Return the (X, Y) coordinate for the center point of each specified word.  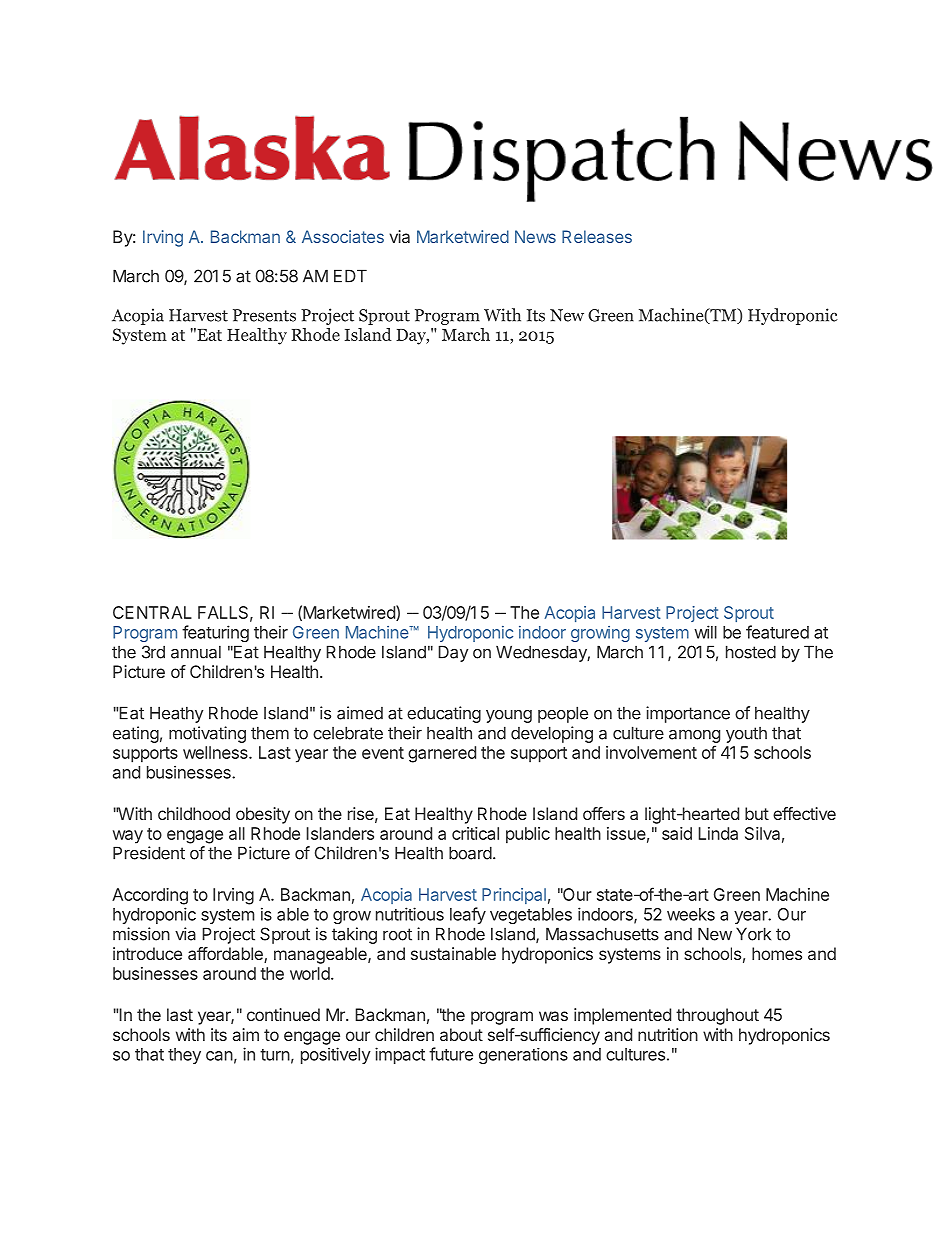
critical (475, 833)
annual (196, 652)
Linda (718, 833)
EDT (350, 276)
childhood (194, 813)
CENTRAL (152, 612)
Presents (264, 315)
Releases (597, 236)
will (705, 632)
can (219, 1056)
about (461, 1034)
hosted (751, 652)
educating (444, 714)
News (535, 236)
